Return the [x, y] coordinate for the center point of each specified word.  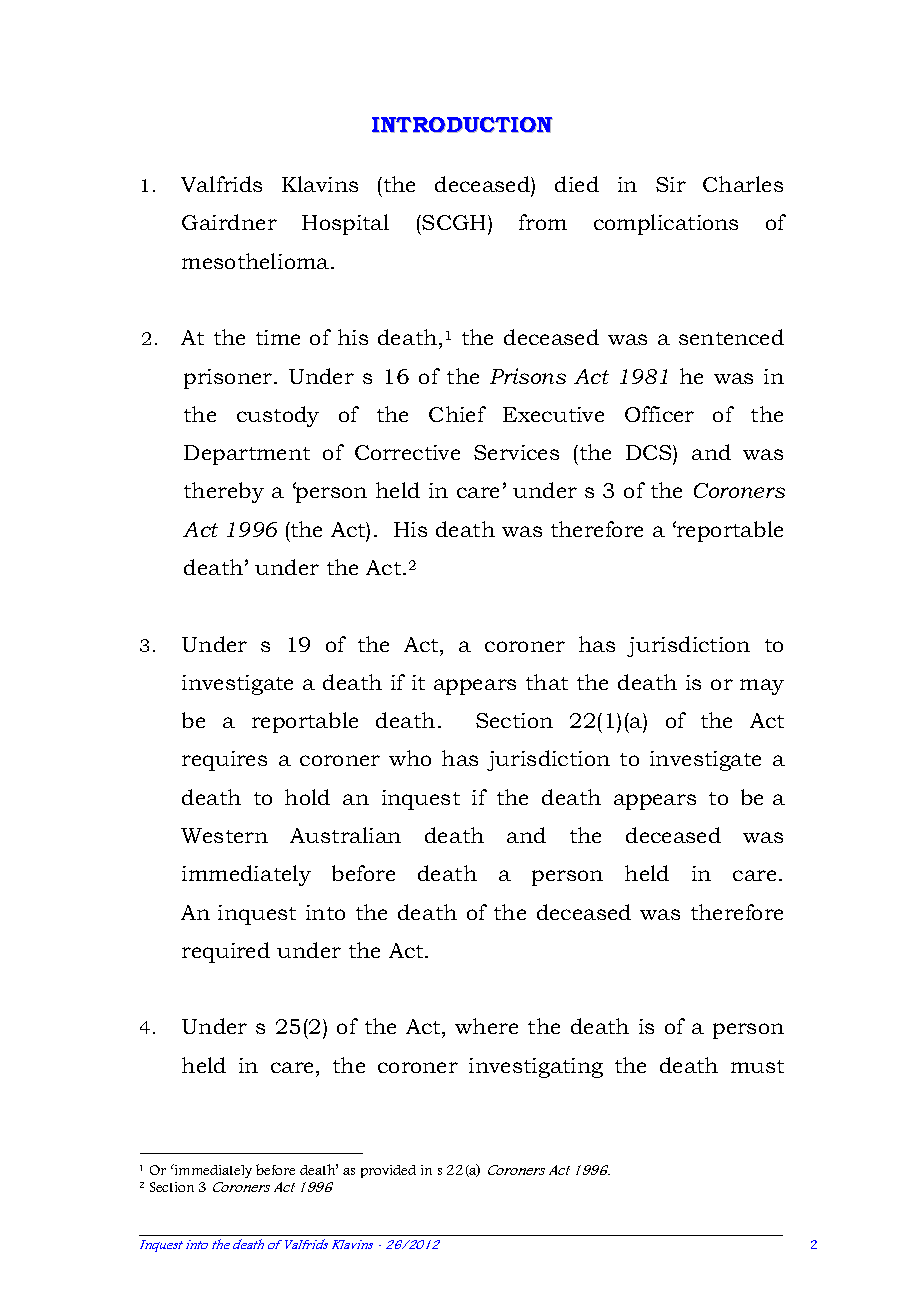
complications [666, 224]
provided [388, 1171]
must [757, 1066]
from [543, 222]
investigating [536, 1068]
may [762, 687]
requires [224, 761]
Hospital [345, 224]
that [547, 682]
